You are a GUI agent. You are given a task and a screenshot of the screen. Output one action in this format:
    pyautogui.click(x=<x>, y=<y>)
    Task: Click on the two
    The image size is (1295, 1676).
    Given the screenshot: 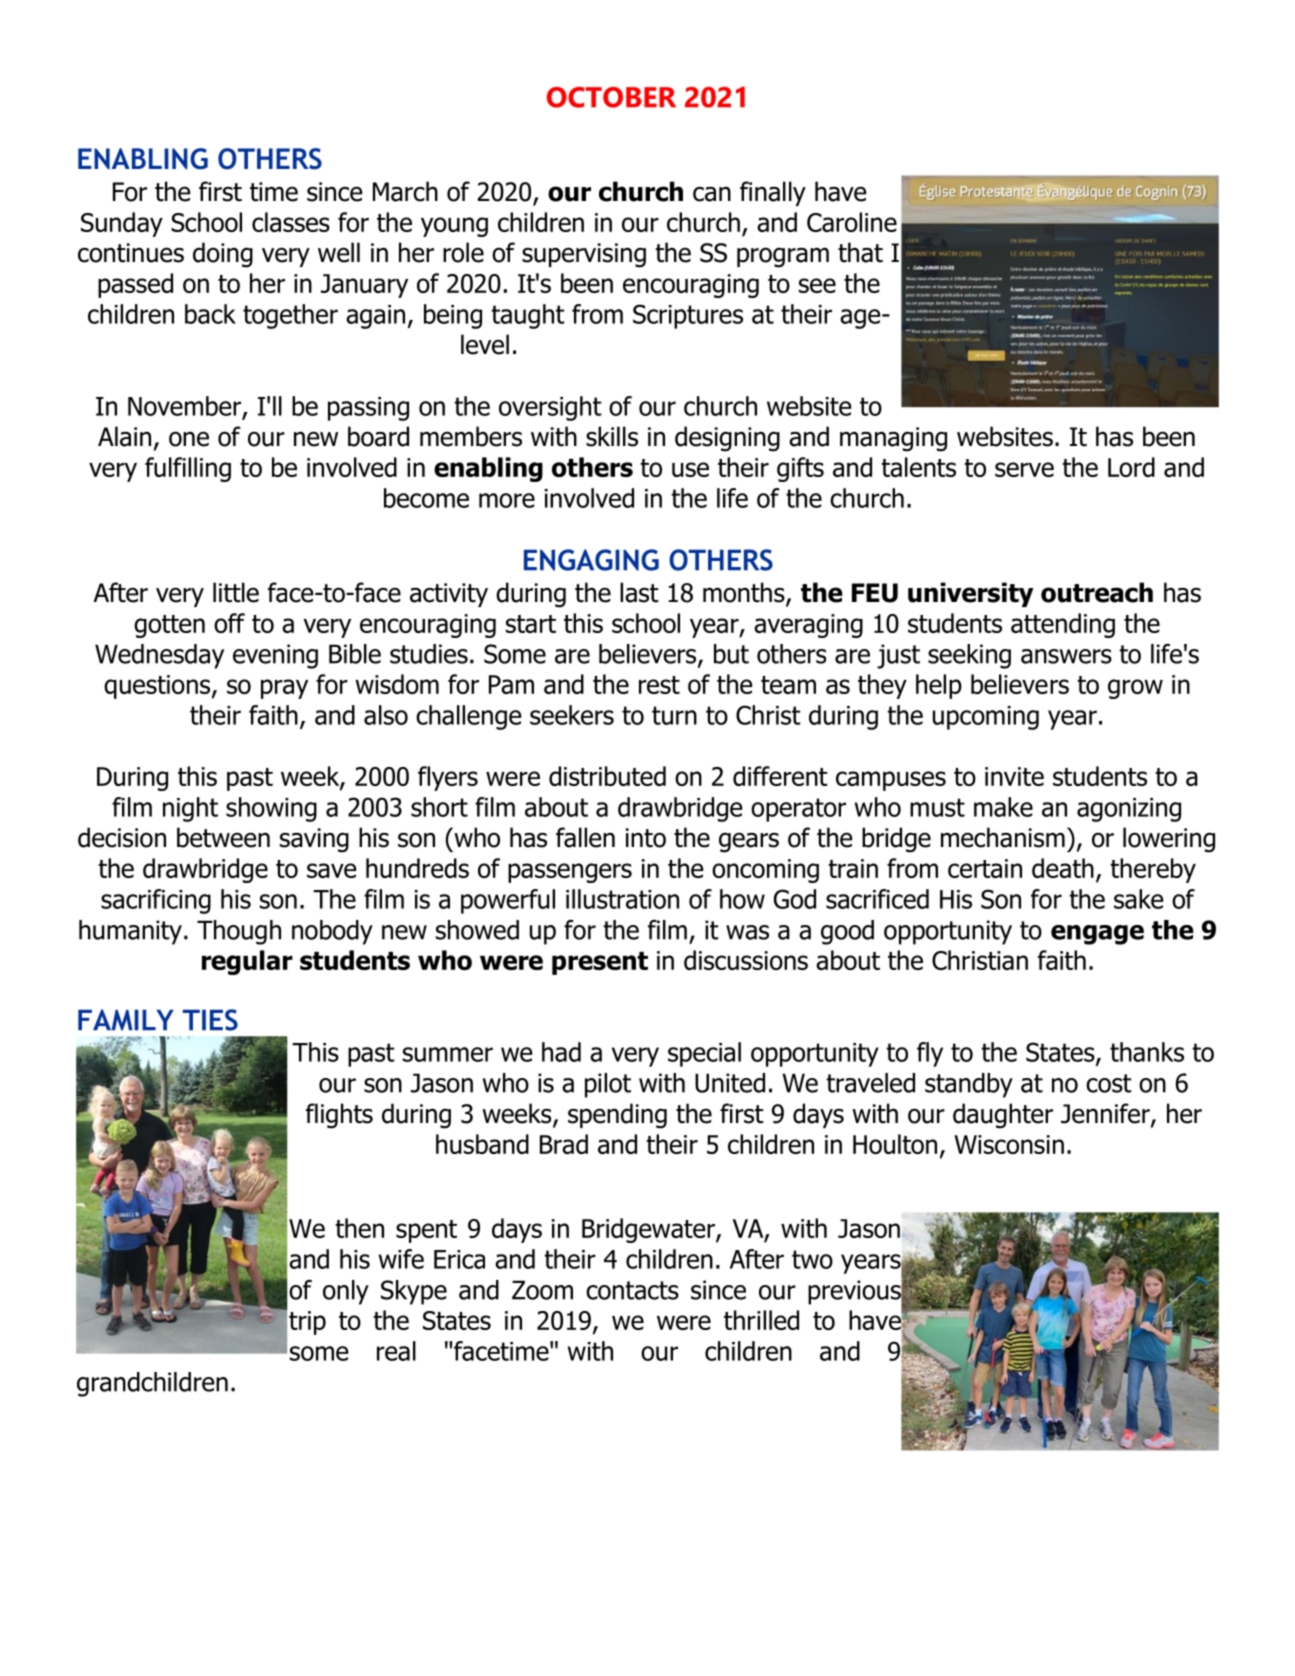 What is the action you would take?
    pyautogui.click(x=812, y=1259)
